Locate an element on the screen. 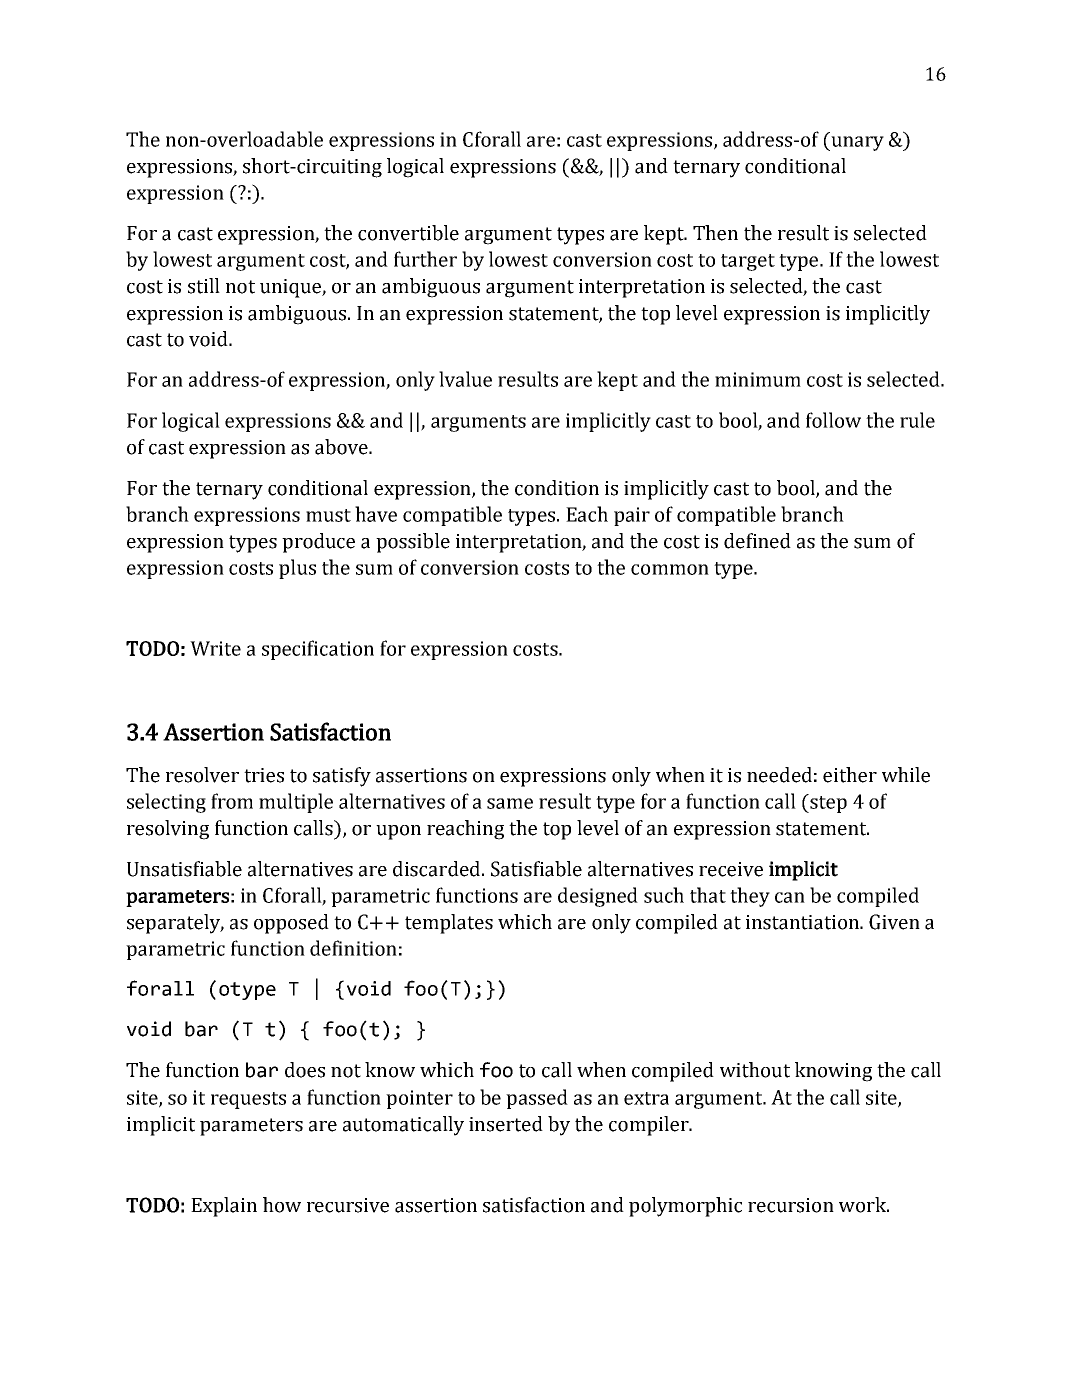 The height and width of the screenshot is (1387, 1072). convertible is located at coordinates (408, 233).
